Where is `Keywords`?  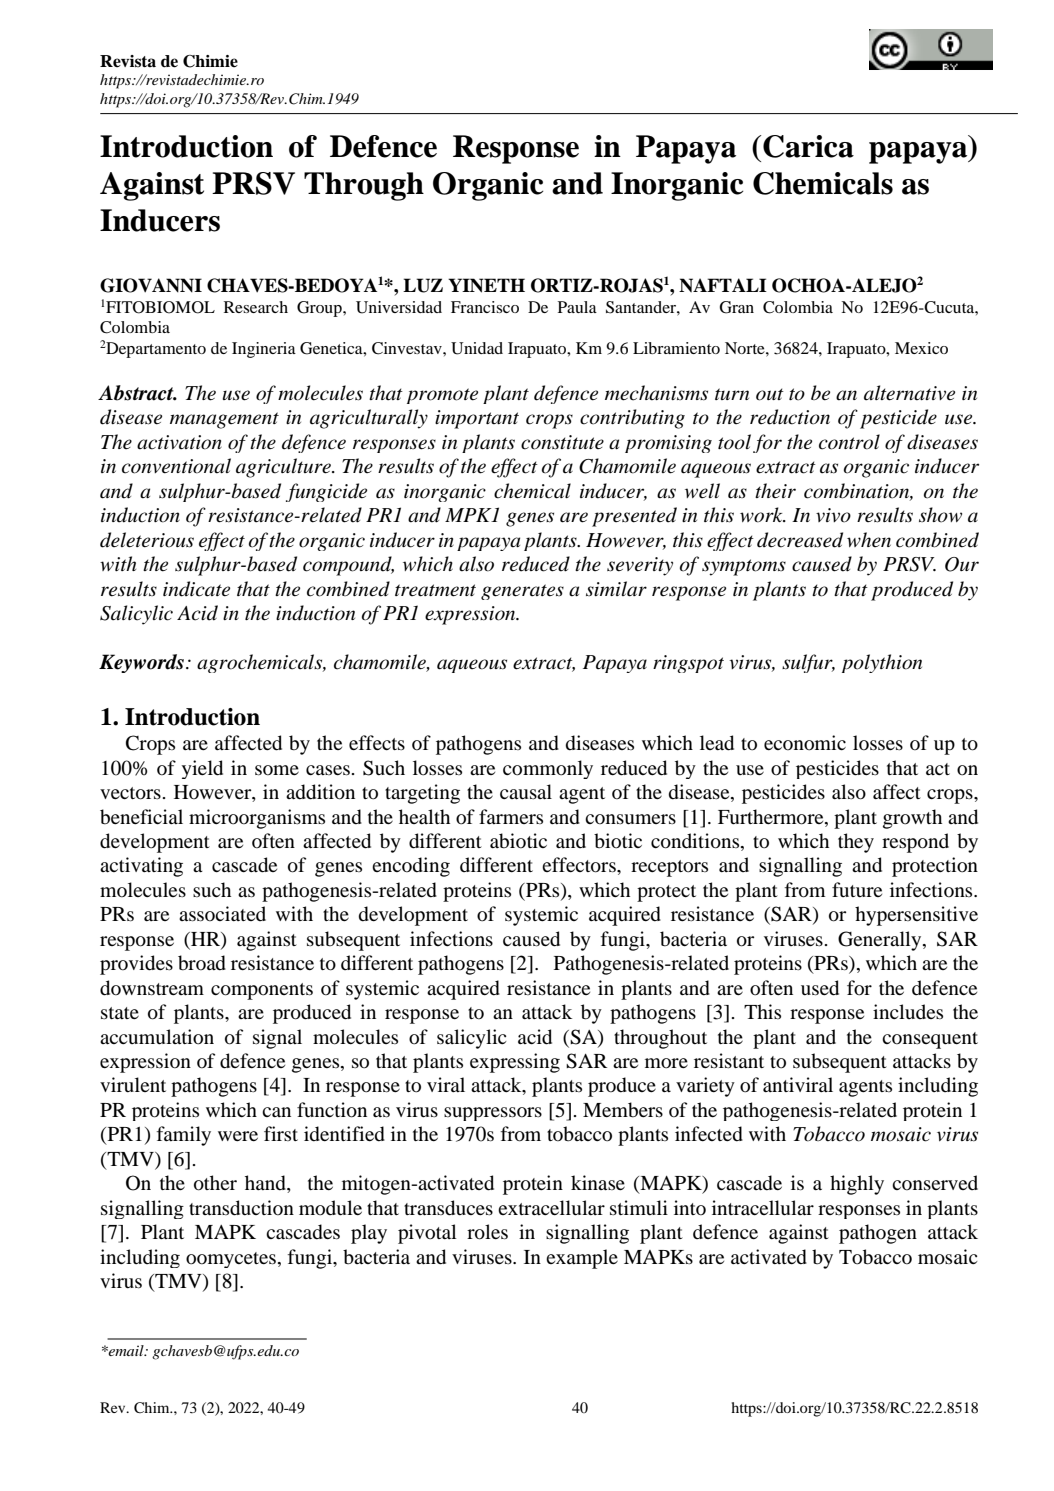
Keywords is located at coordinates (141, 663).
